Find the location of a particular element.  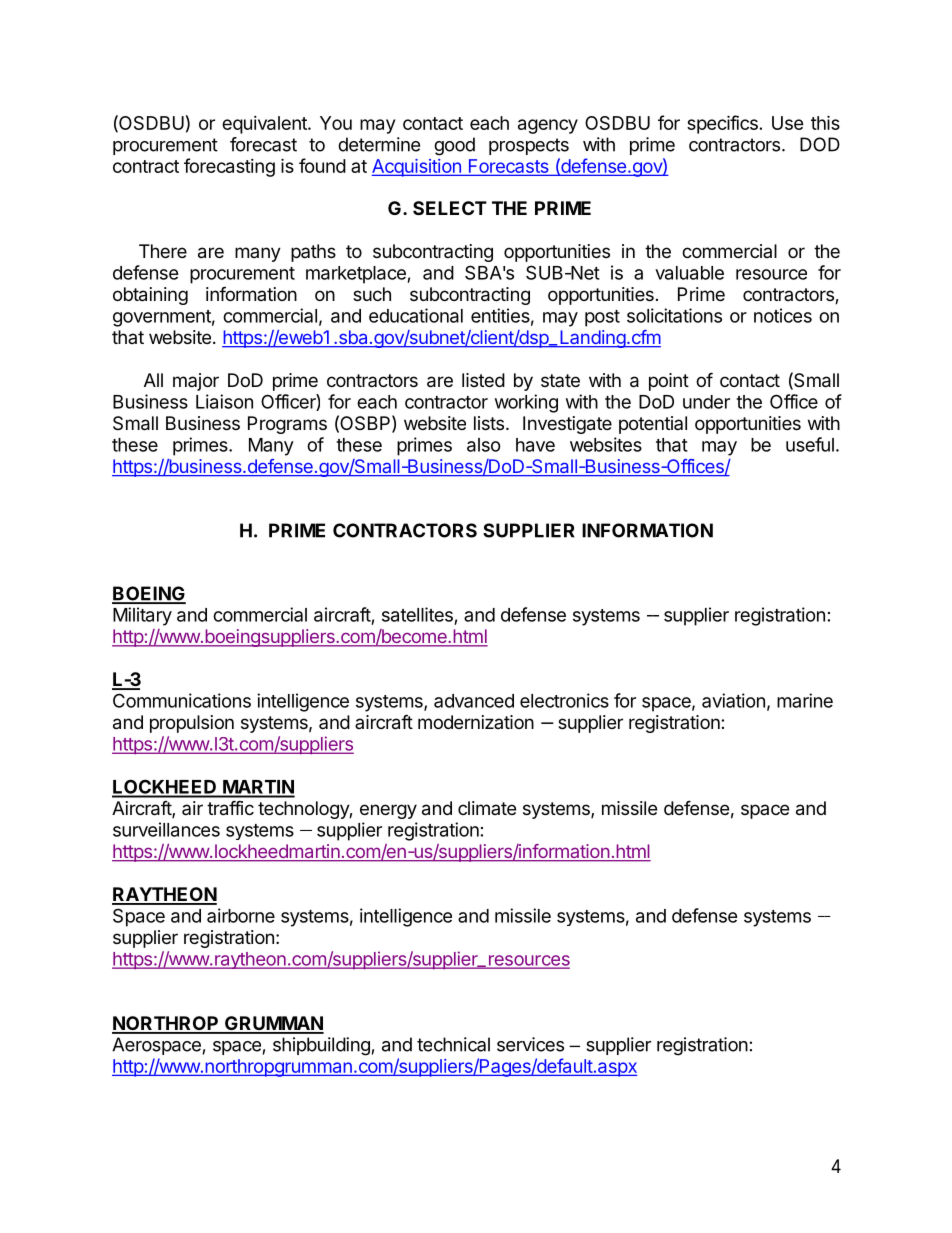

aviation is located at coordinates (733, 700).
